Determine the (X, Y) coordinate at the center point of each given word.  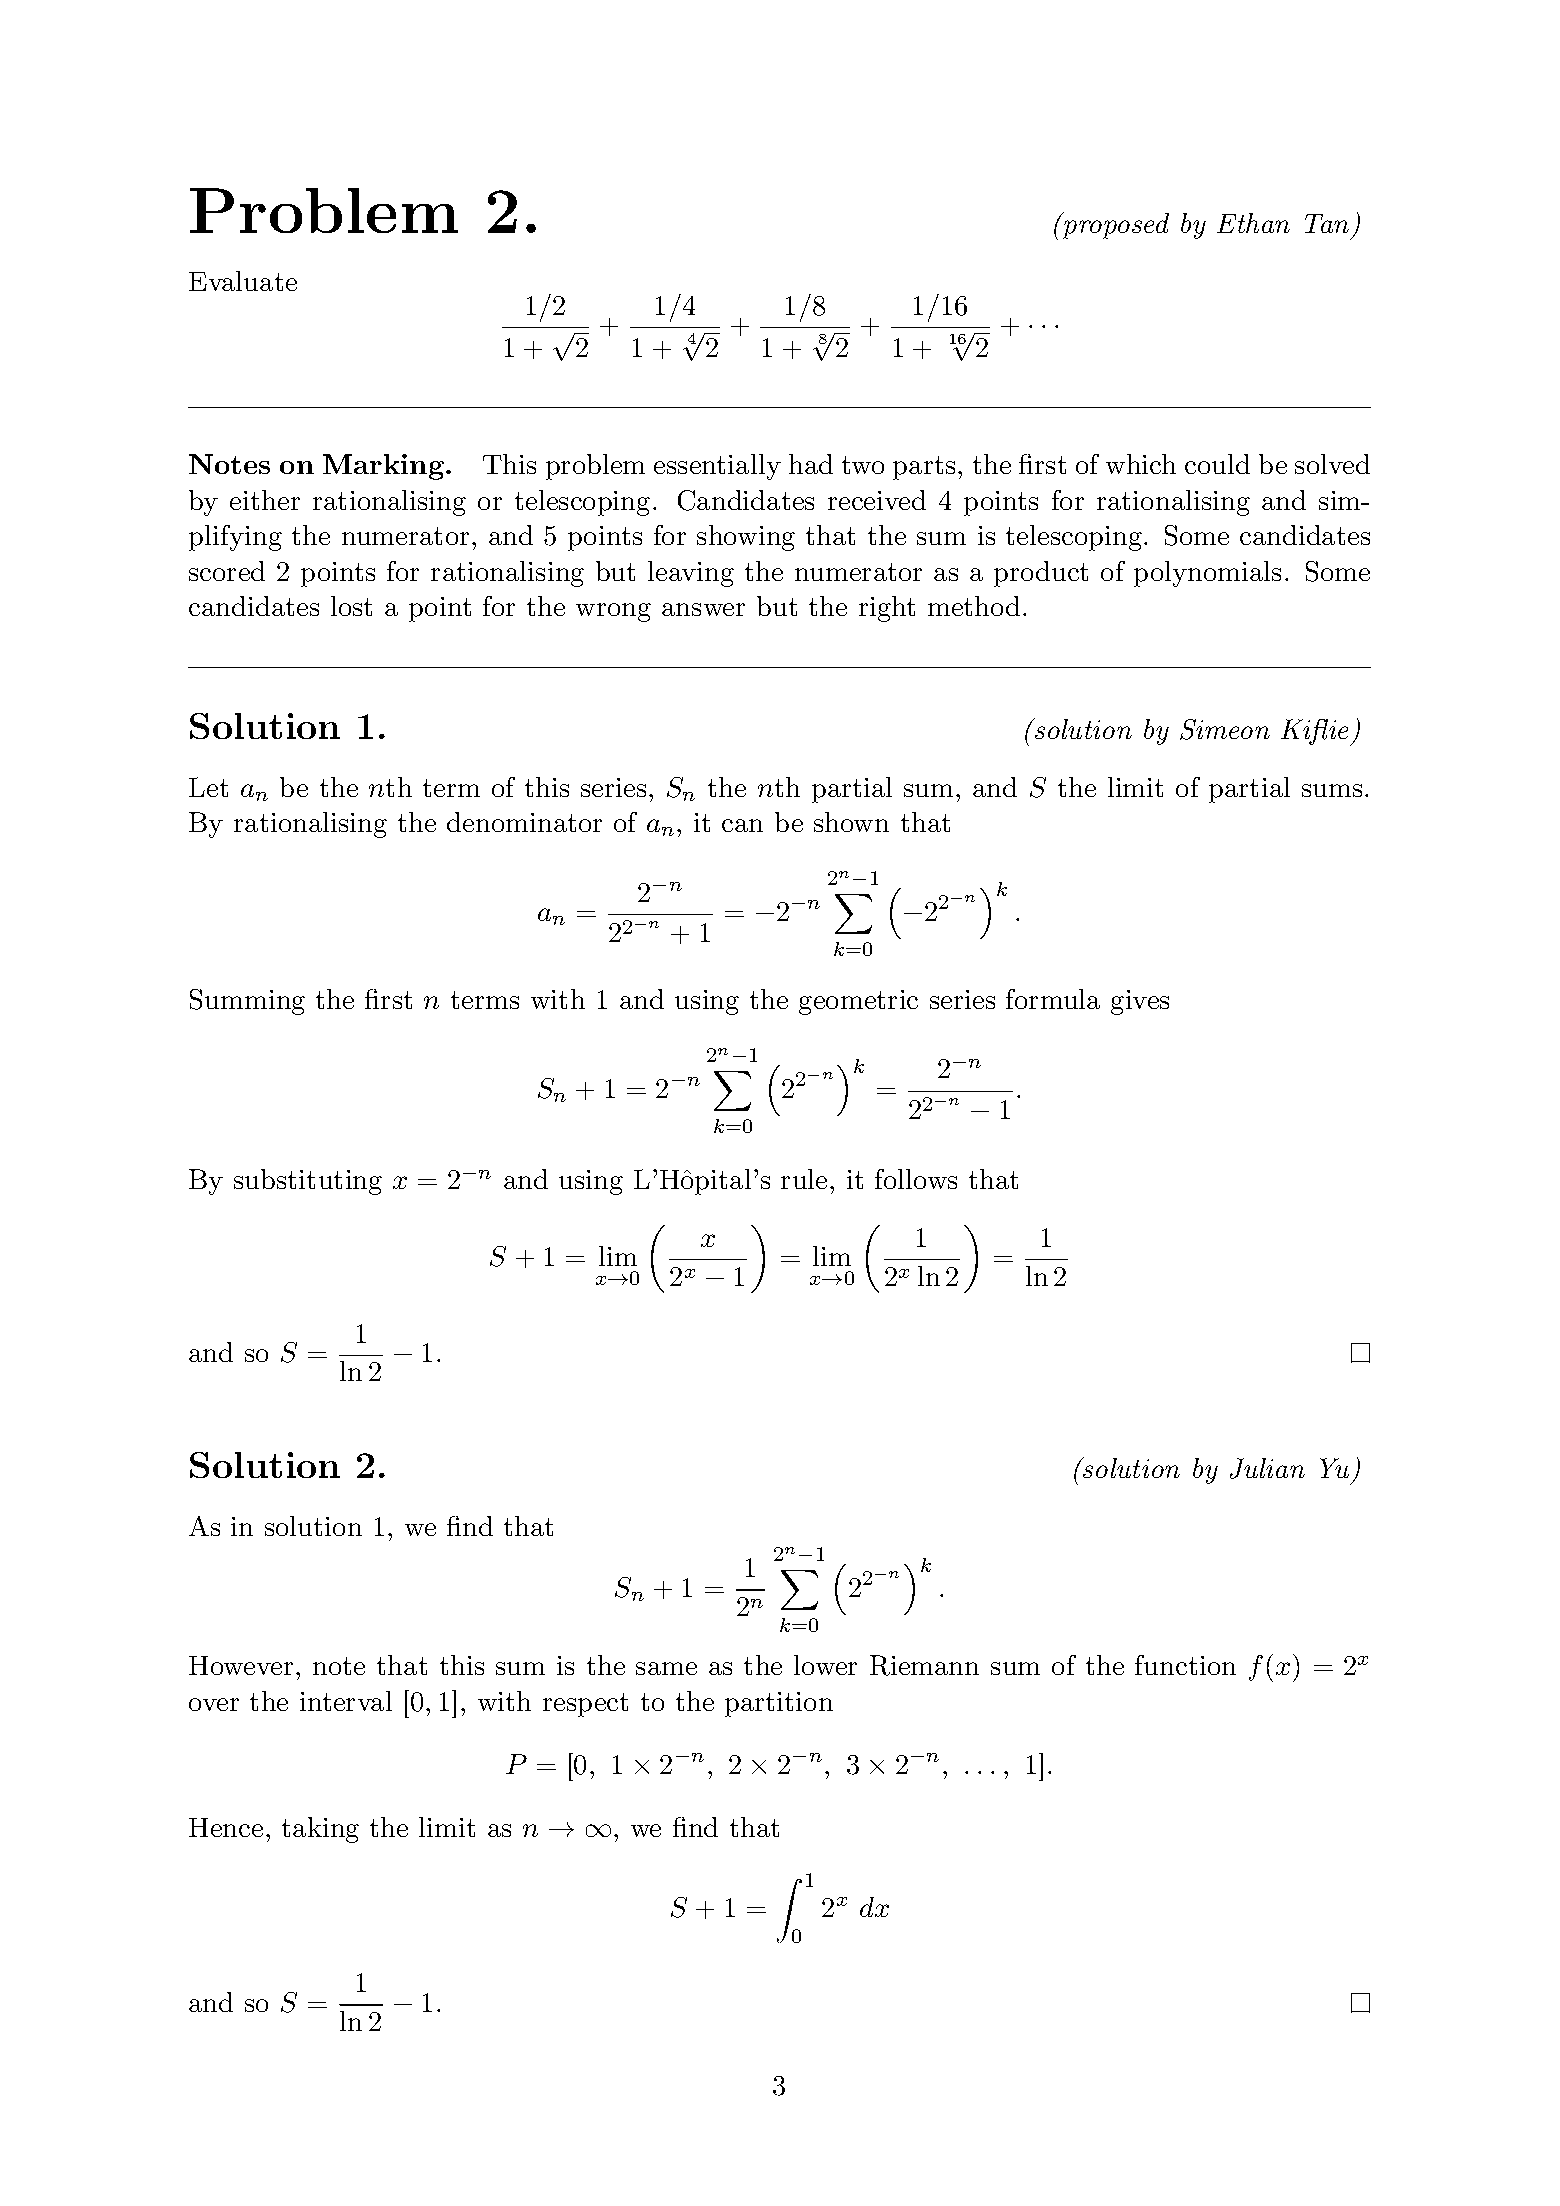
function (1185, 1665)
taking (320, 1830)
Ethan (1253, 223)
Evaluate (243, 281)
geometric (858, 1002)
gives (1140, 1002)
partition (779, 1704)
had (811, 464)
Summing (247, 1002)
